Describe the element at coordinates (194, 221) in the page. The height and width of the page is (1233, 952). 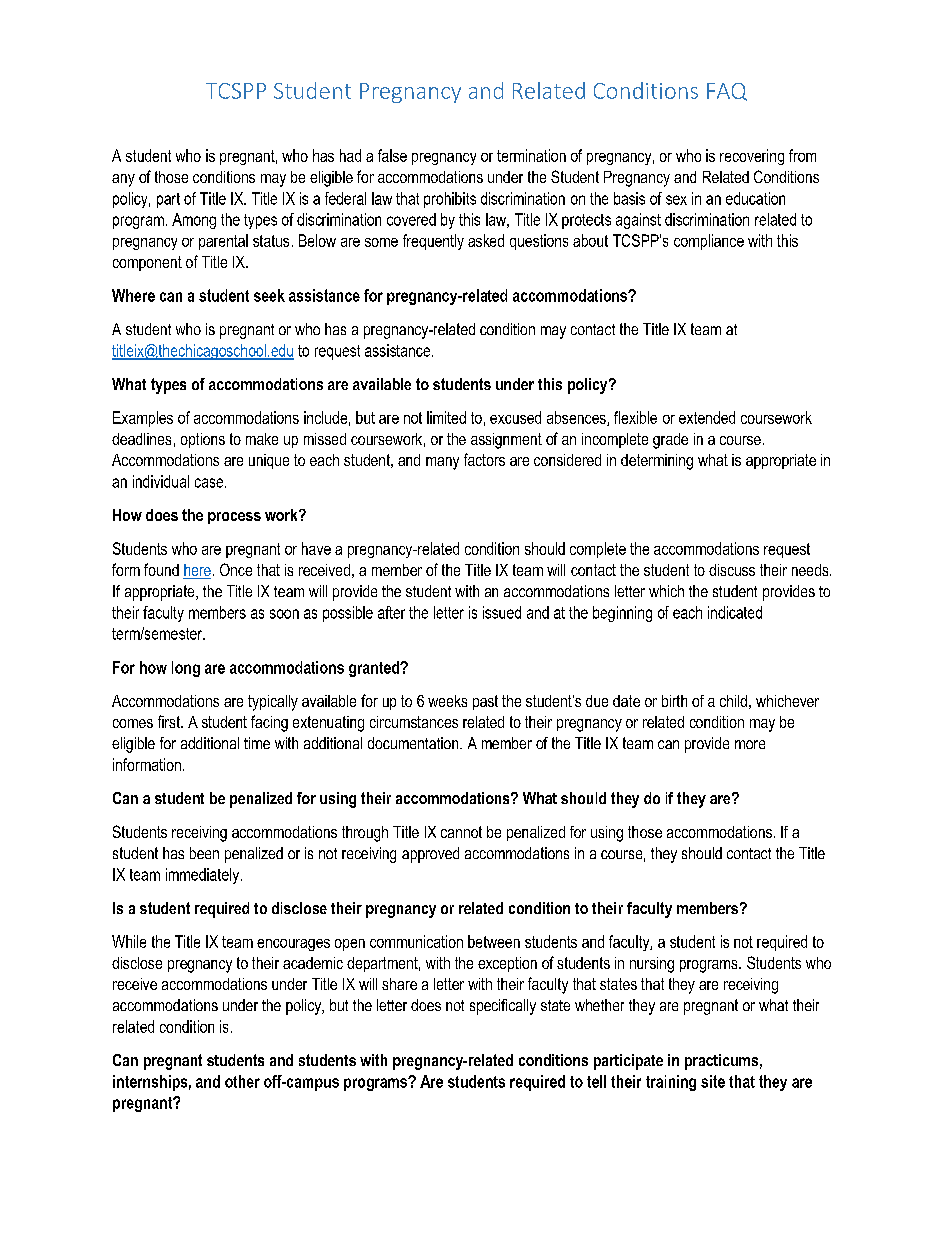
I see `Among` at that location.
